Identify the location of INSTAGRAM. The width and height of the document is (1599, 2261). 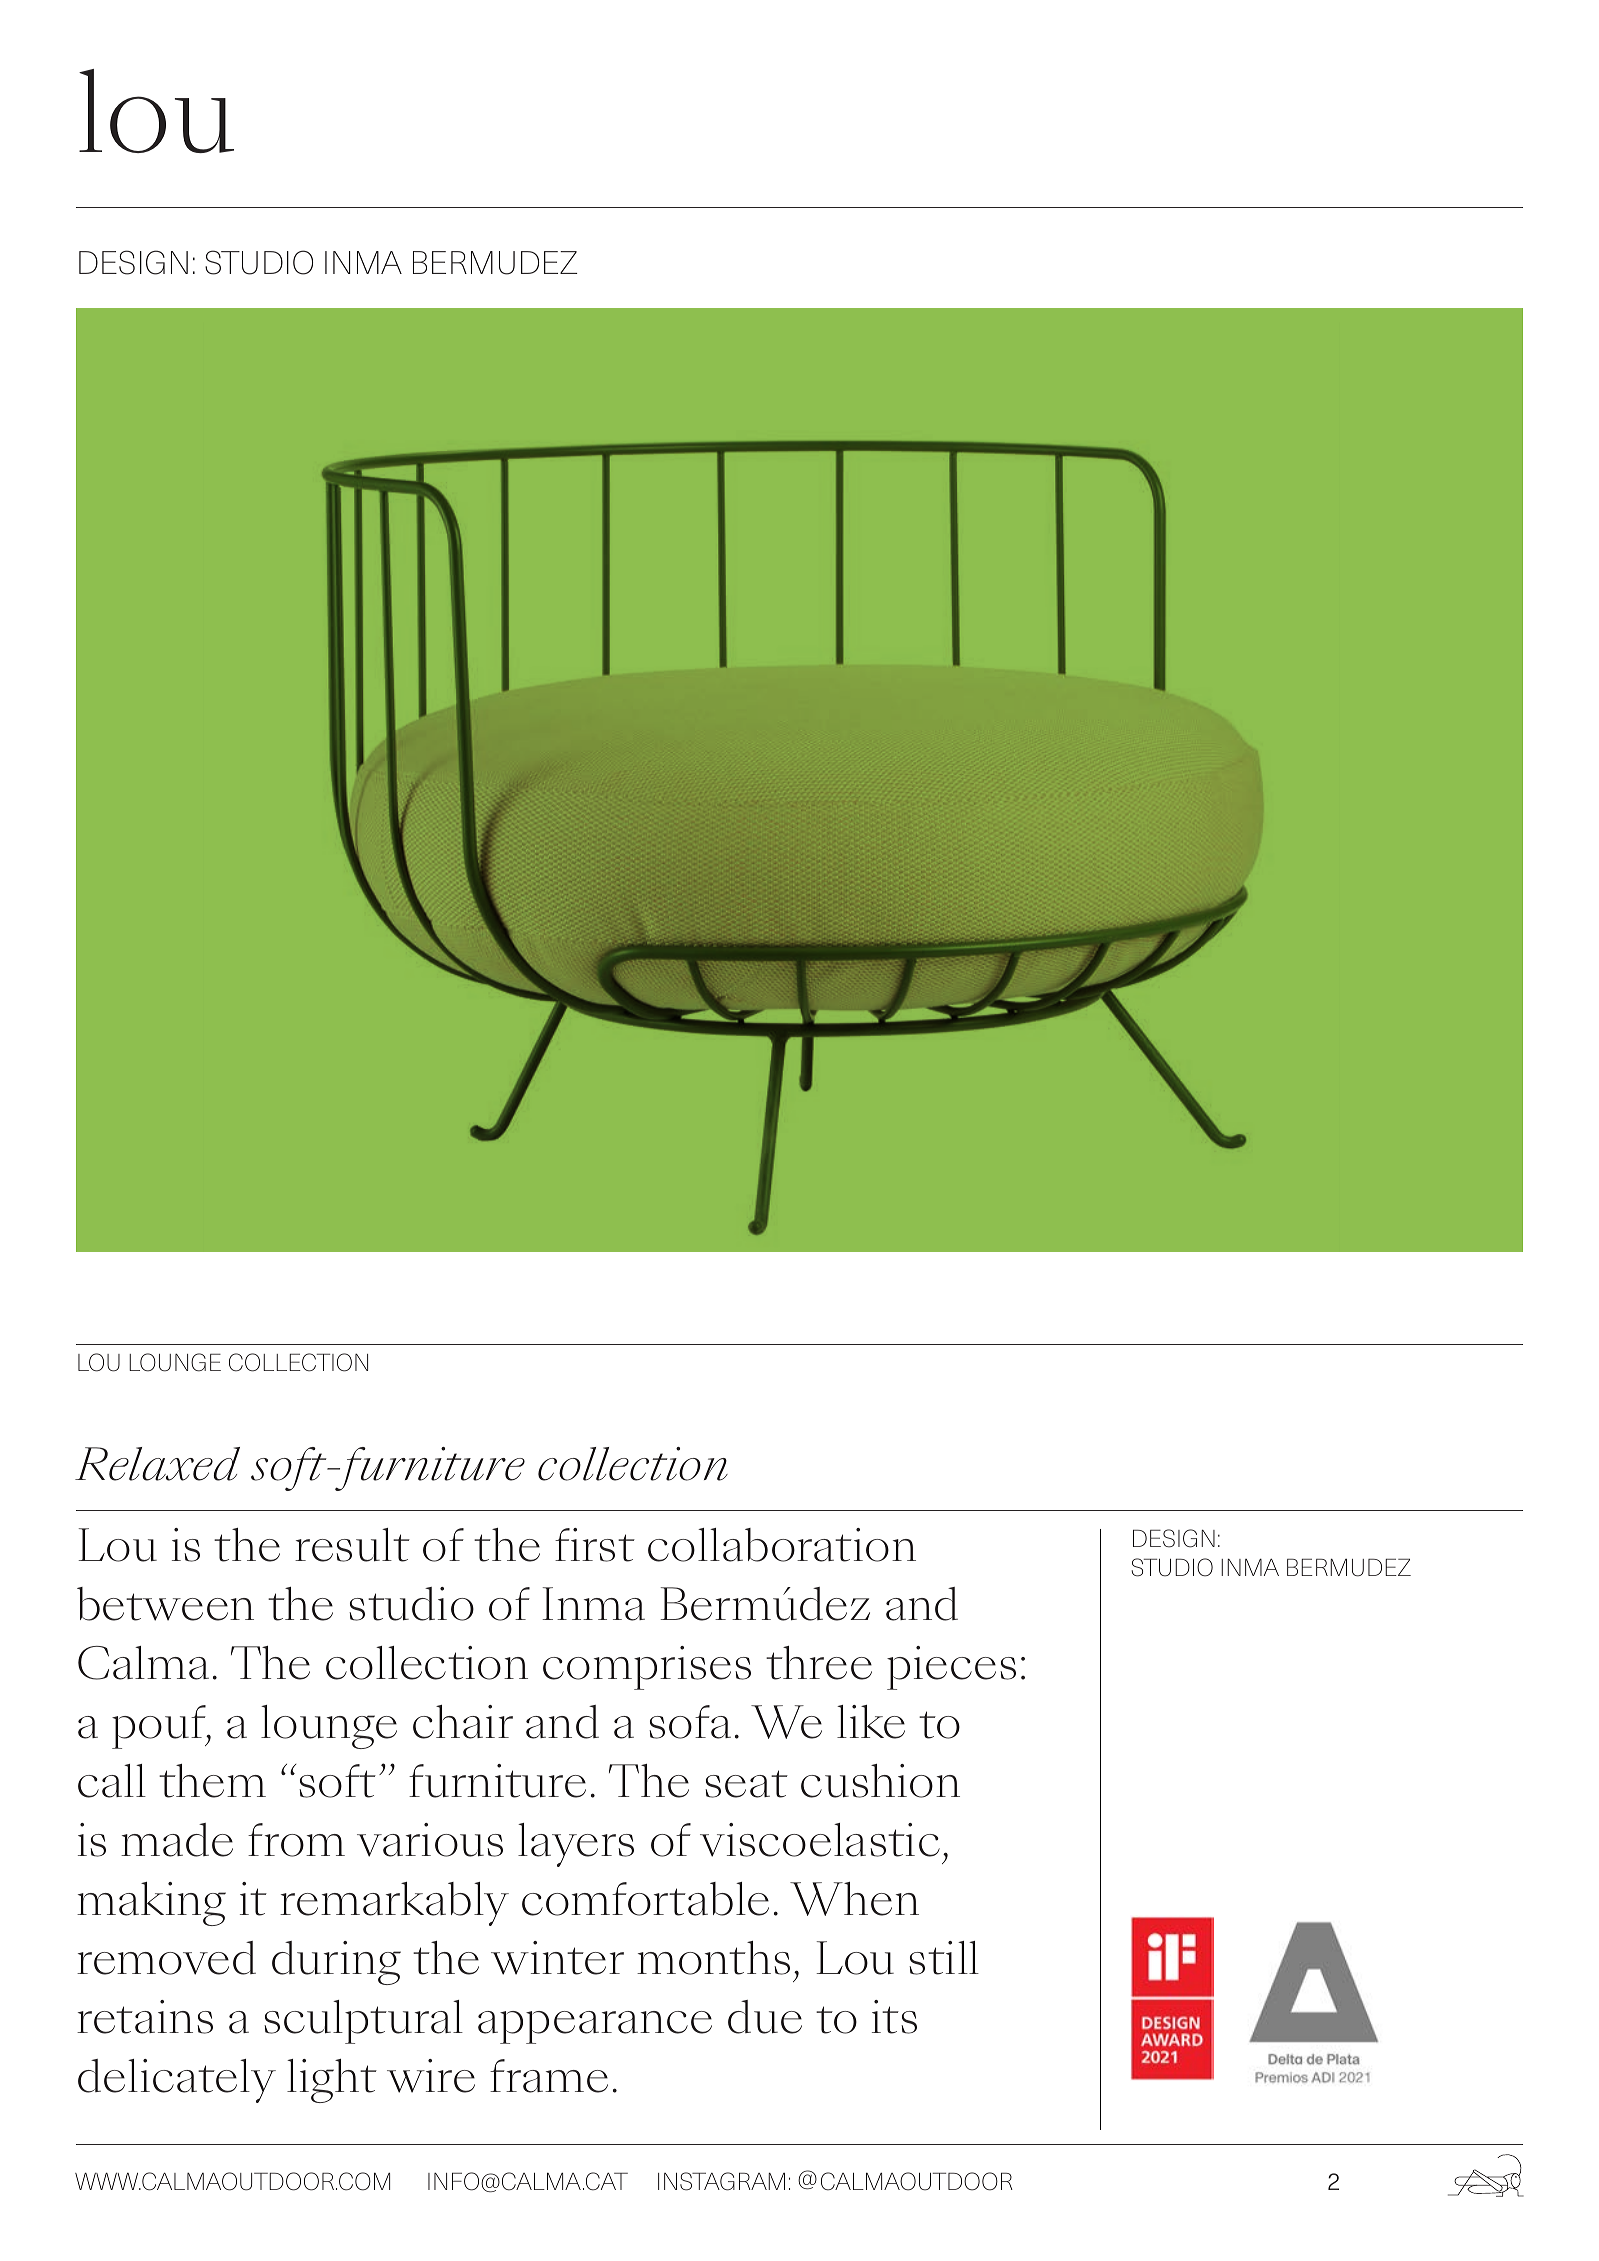
(721, 2181).
